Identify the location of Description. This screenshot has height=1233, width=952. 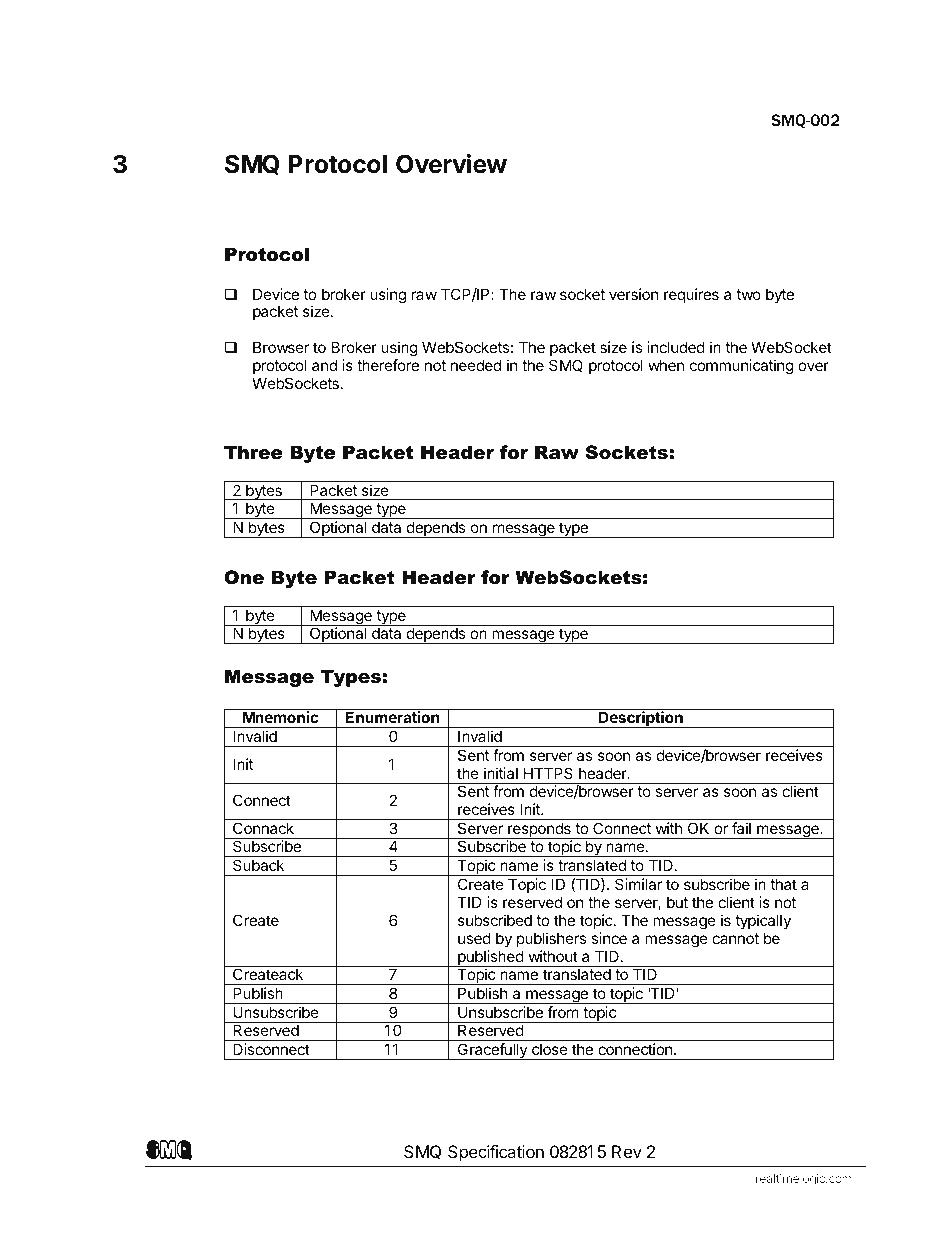
(641, 719).
